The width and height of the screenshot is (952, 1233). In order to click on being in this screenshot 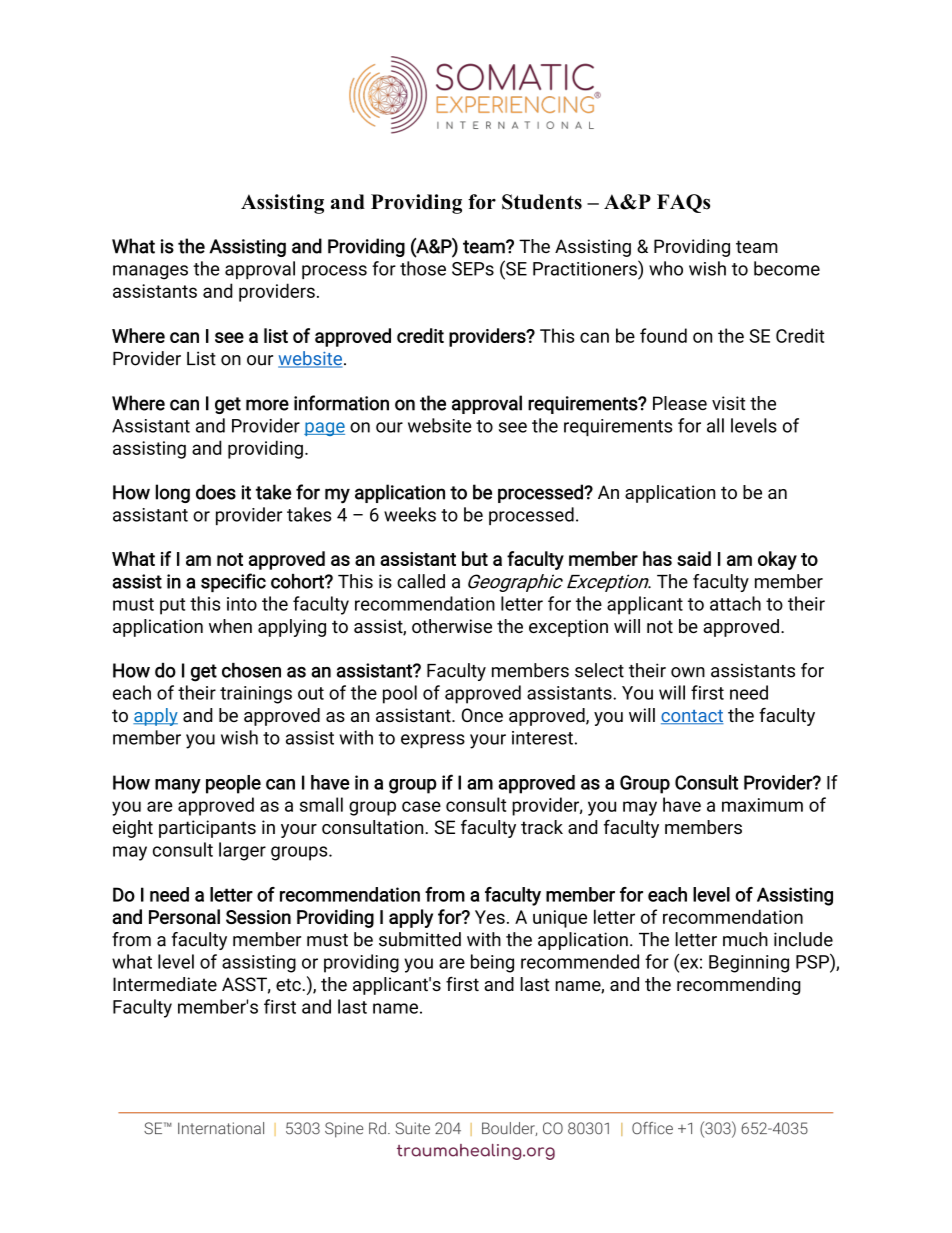, I will do `click(492, 963)`.
